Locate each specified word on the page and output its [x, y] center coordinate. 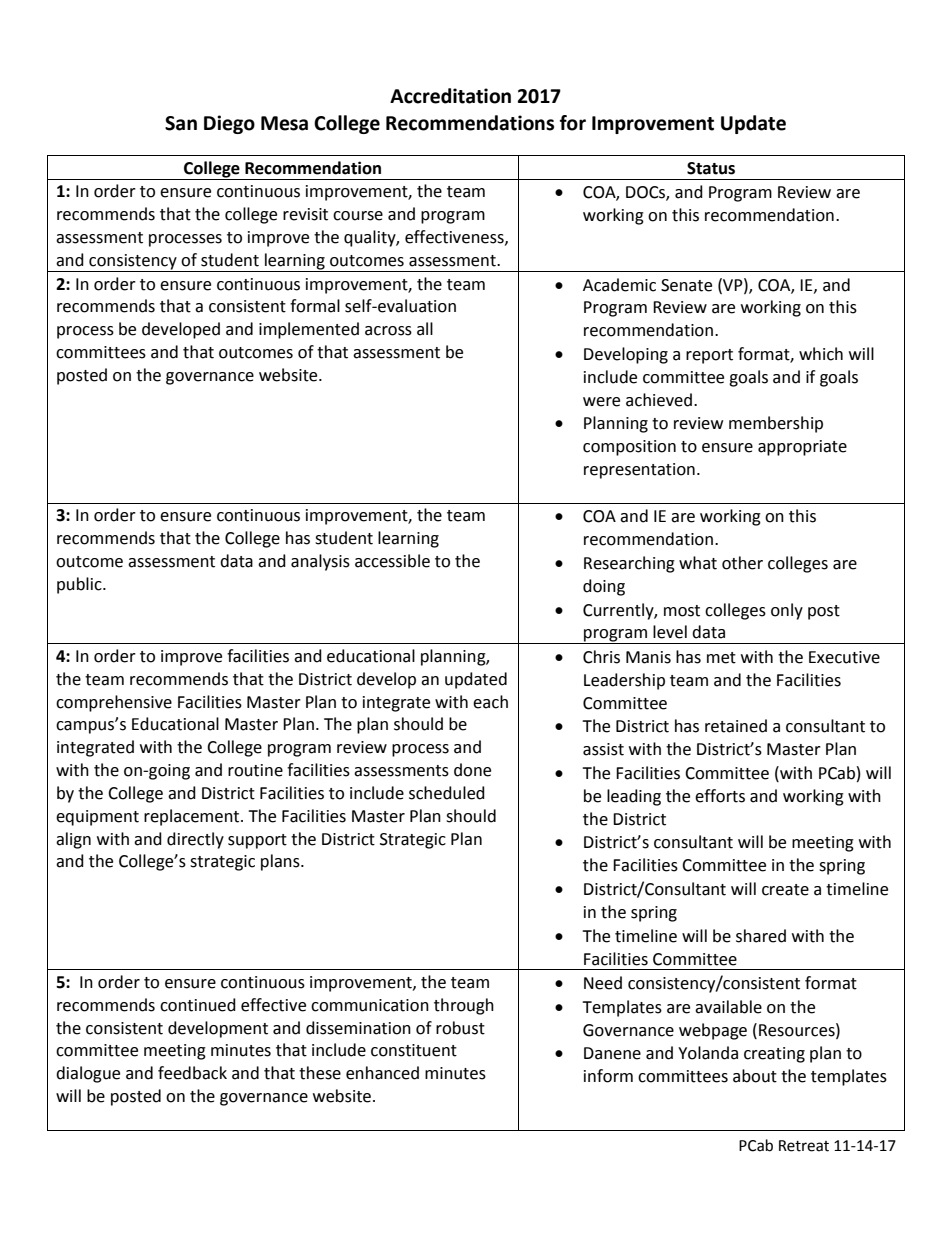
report [709, 356]
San [181, 123]
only [787, 611]
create [785, 890]
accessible [392, 561]
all [425, 329]
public [80, 585]
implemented [309, 330]
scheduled [447, 793]
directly [195, 840]
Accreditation [450, 96]
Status [711, 168]
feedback [192, 1073]
